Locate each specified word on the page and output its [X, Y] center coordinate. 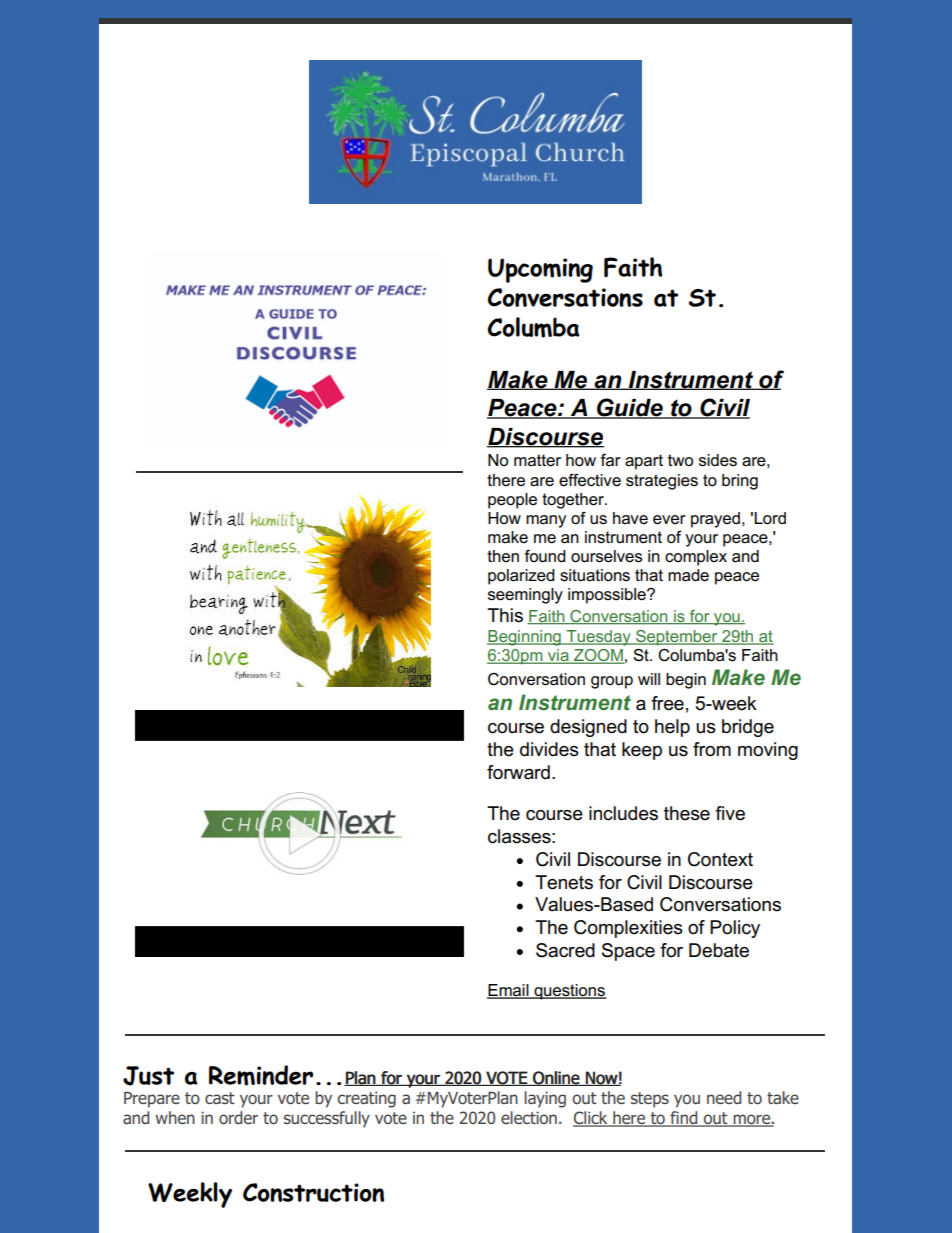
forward [518, 772]
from [712, 749]
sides [718, 460]
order [238, 1118]
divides [549, 749]
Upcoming [540, 270]
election [529, 1117]
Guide [630, 408]
